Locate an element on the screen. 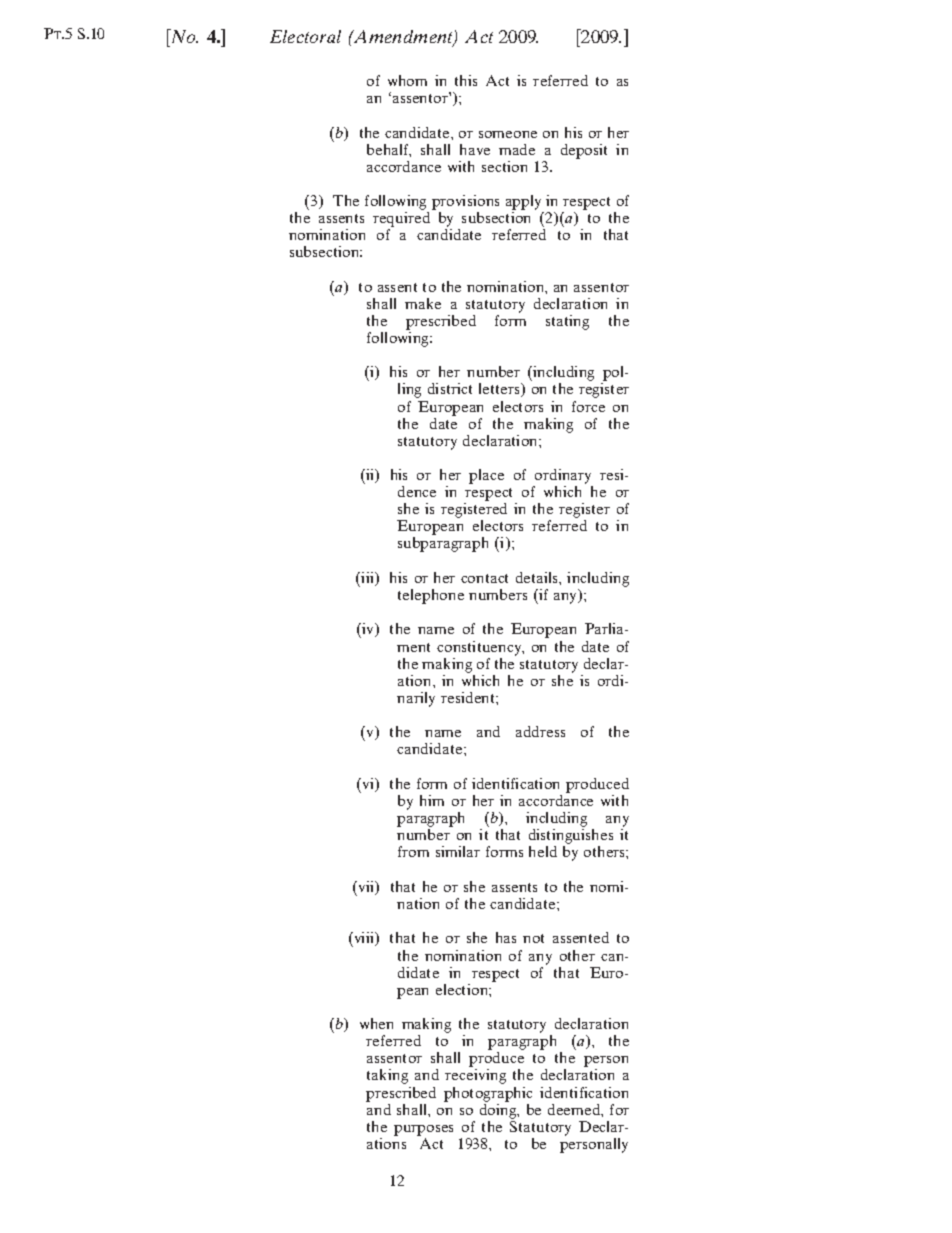 This screenshot has width=952, height=1233. taking is located at coordinates (387, 1076).
